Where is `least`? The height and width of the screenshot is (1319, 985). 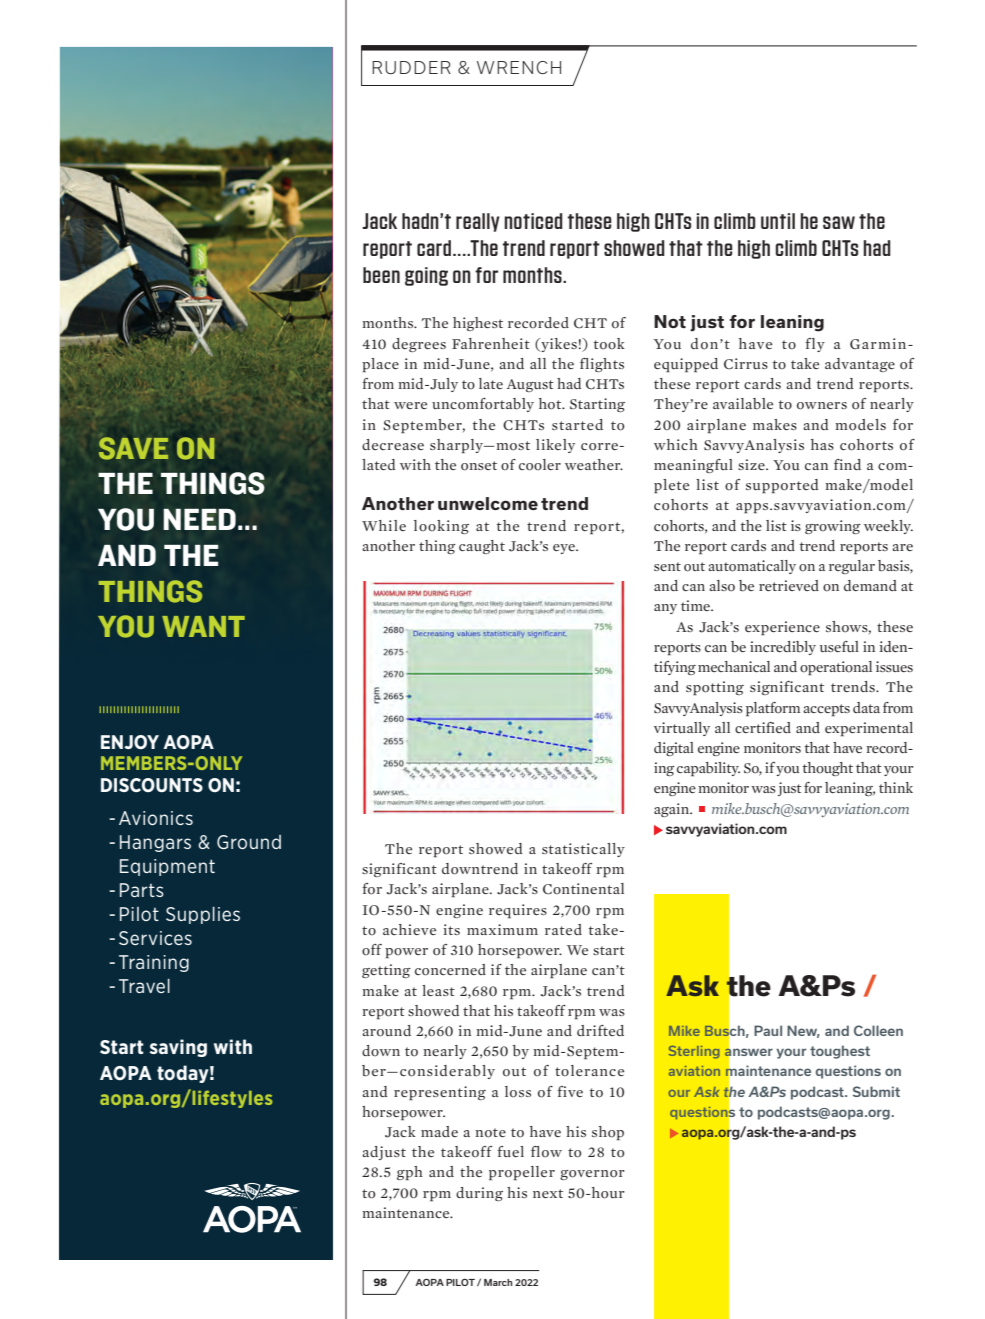
least is located at coordinates (438, 990).
